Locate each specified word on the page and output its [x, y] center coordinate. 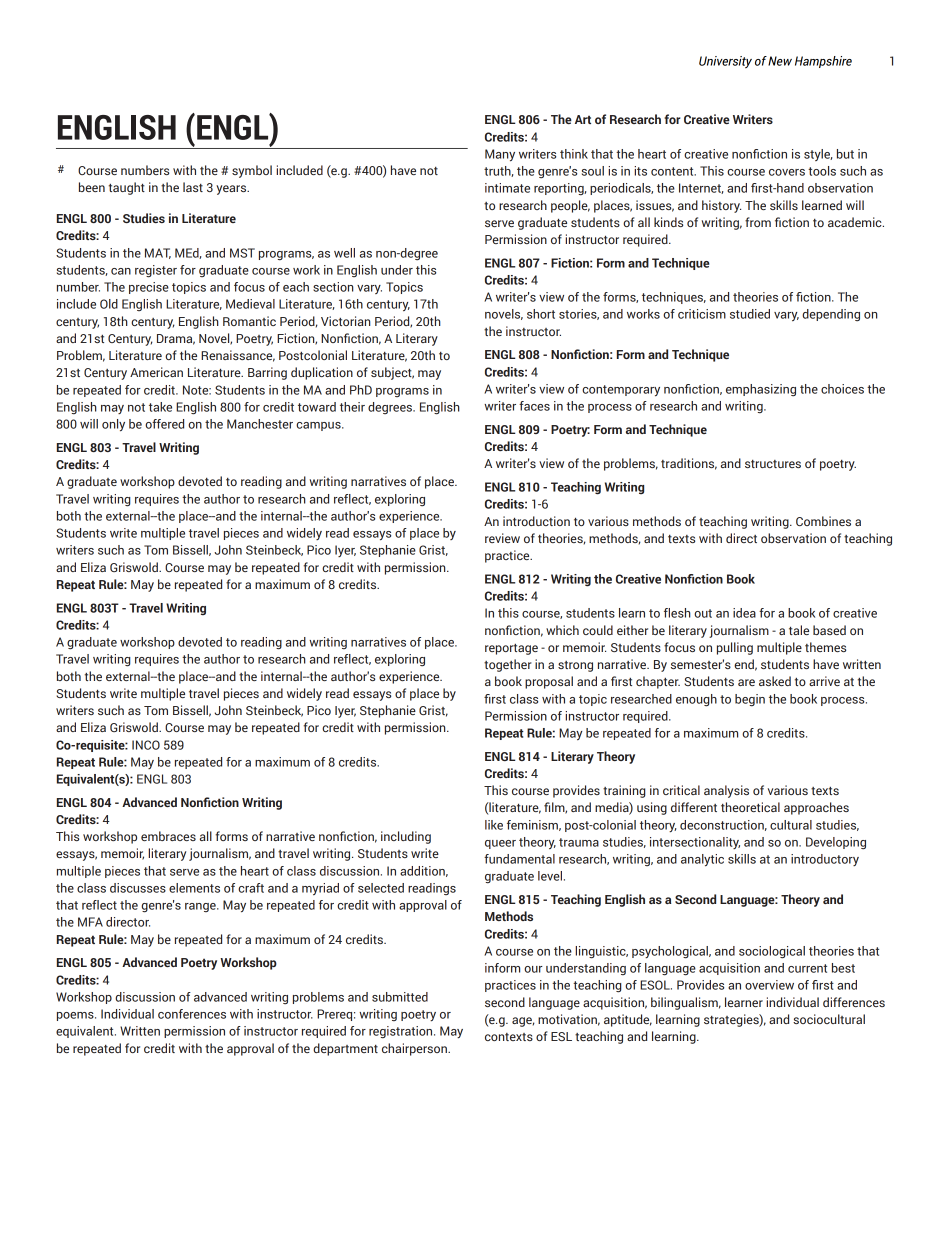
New [780, 61]
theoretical [750, 807]
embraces [168, 836]
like [494, 825]
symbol [252, 171]
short [541, 314]
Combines [823, 521]
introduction [536, 521]
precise [149, 288]
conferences [192, 1014]
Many [500, 155]
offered [164, 424]
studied [750, 314]
